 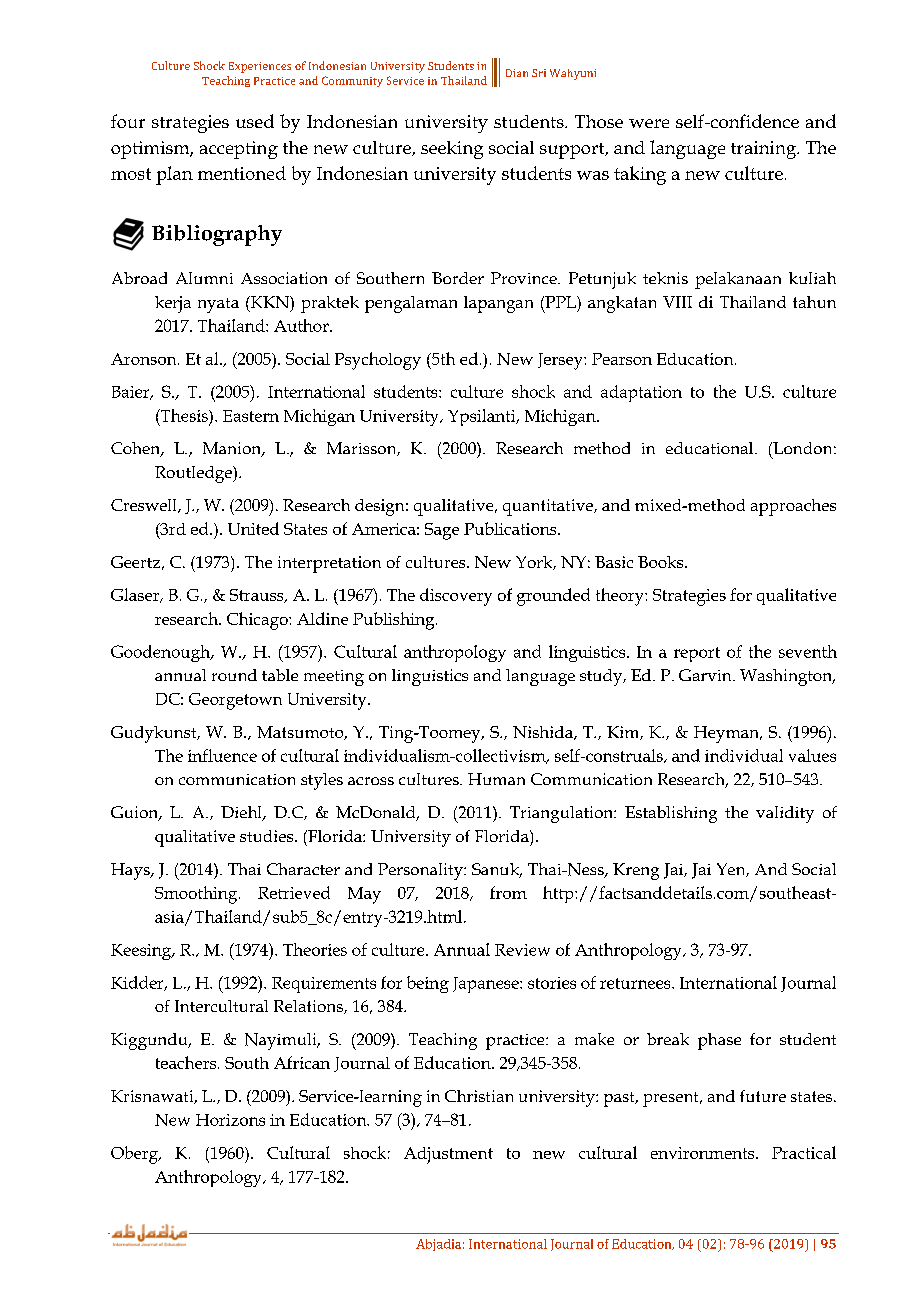 What do you see at coordinates (677, 302) in the screenshot?
I see `VIII` at bounding box center [677, 302].
